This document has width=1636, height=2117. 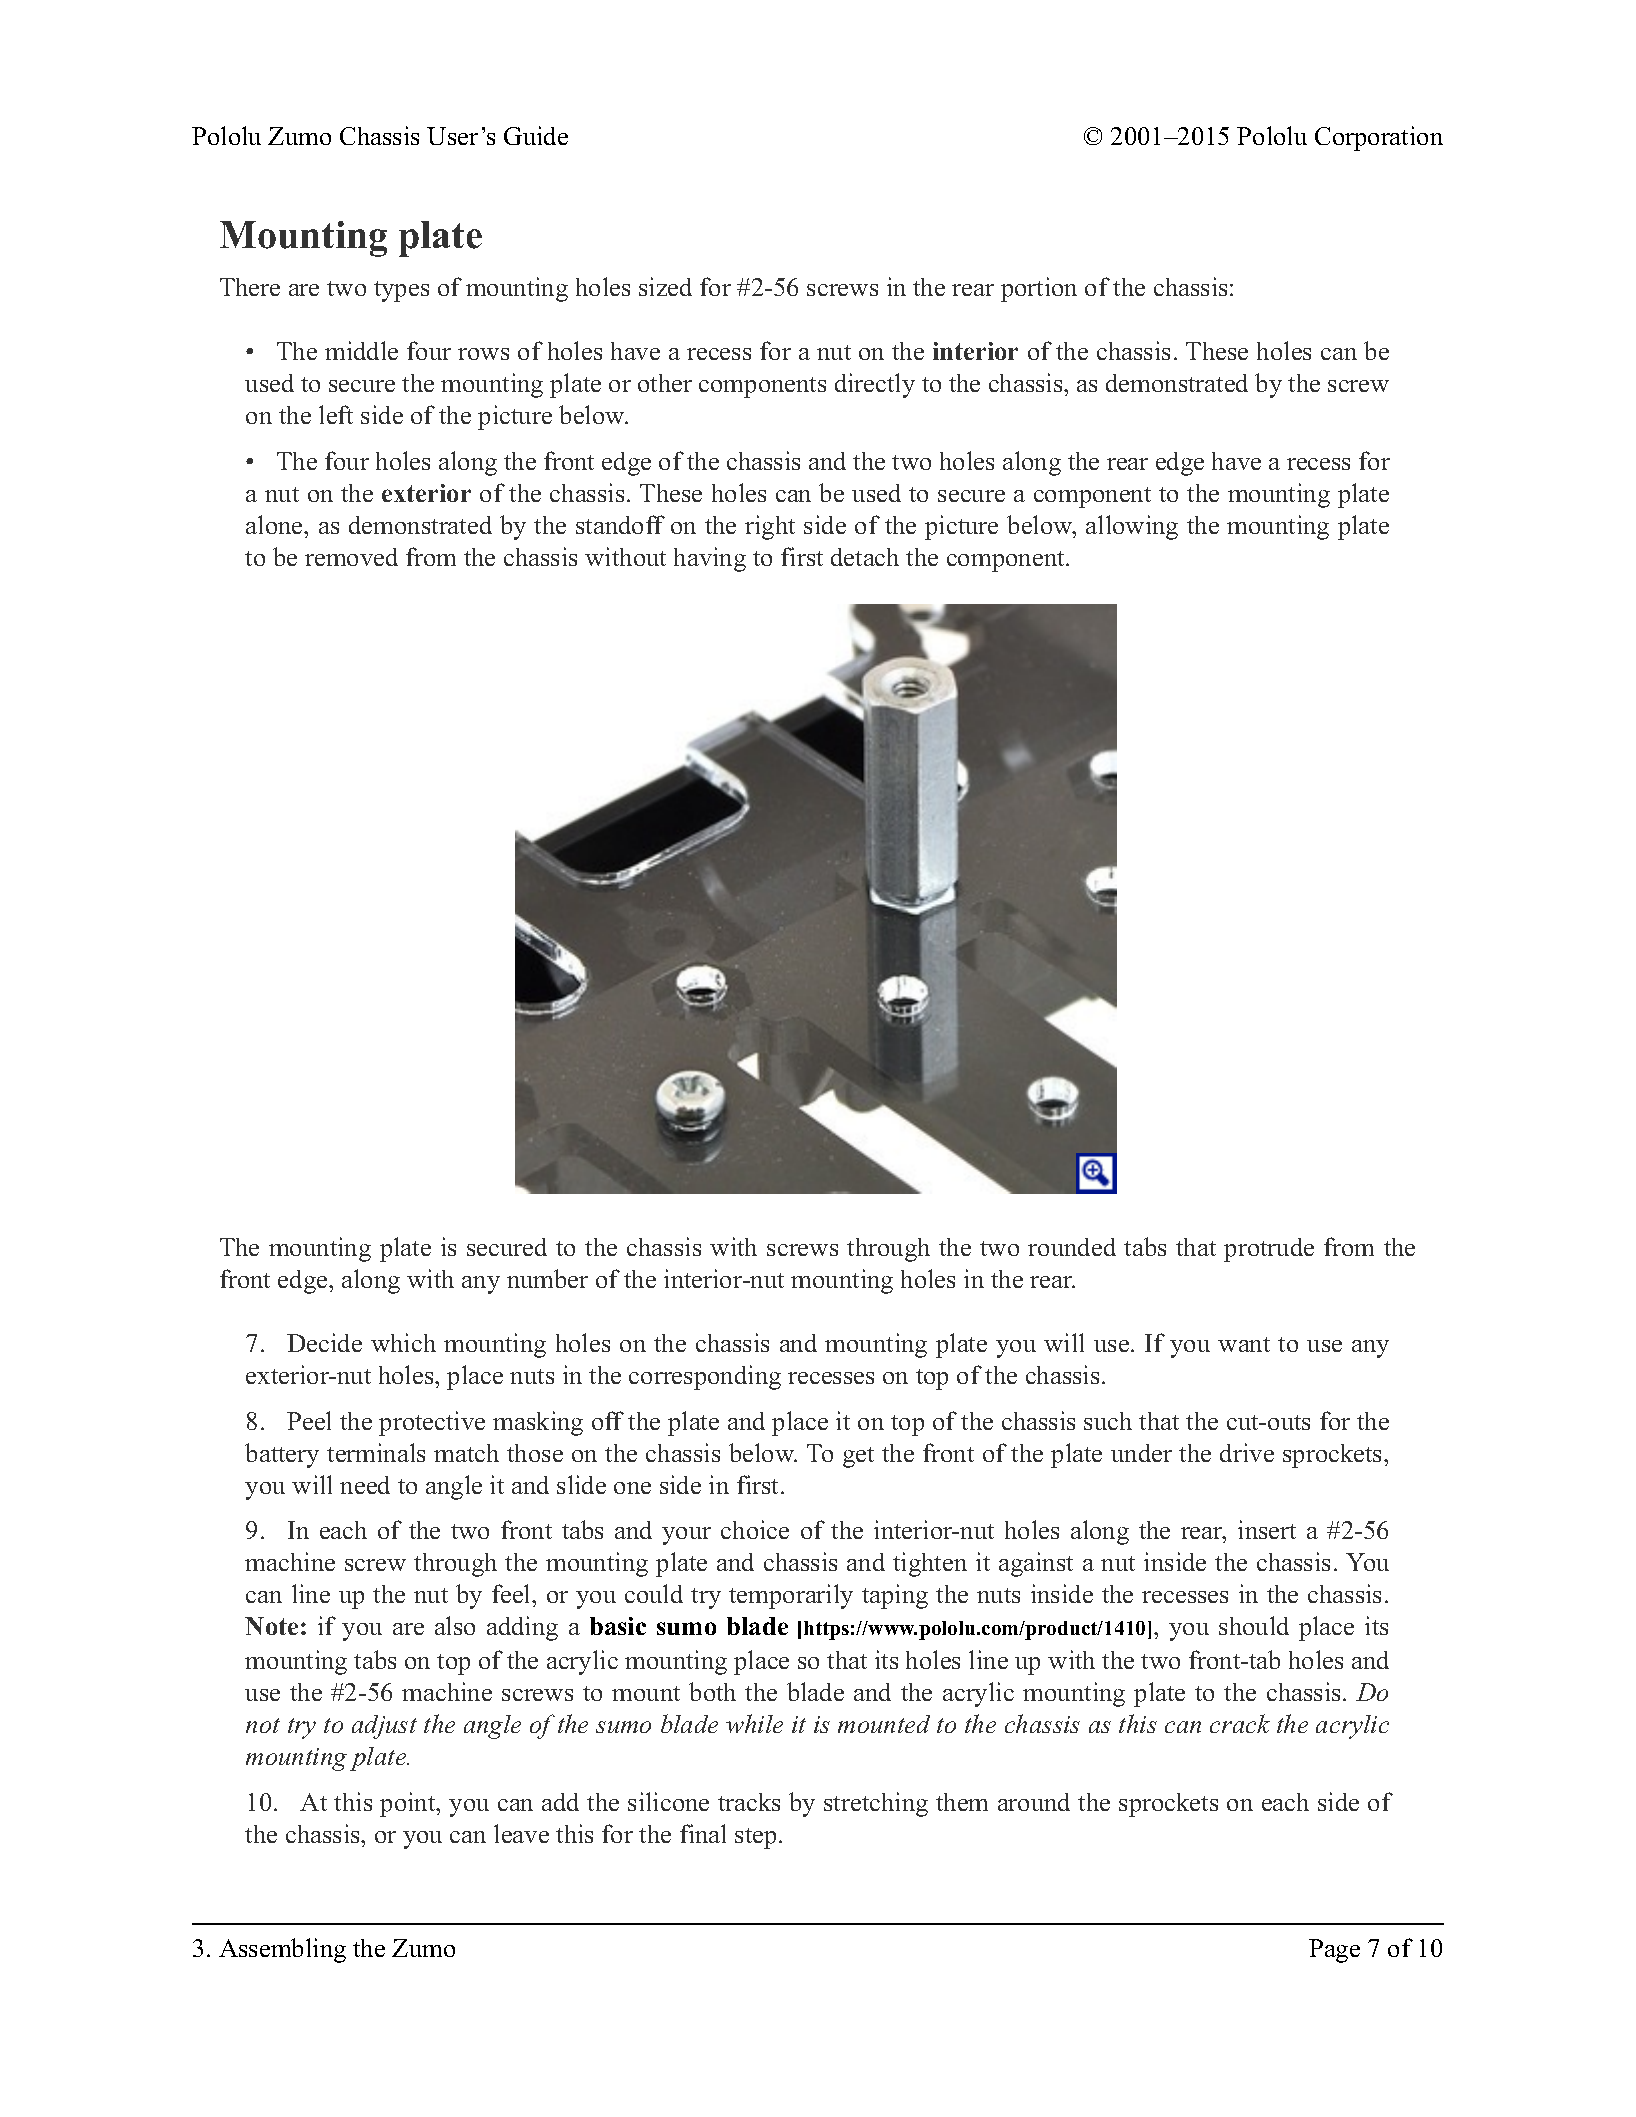 I want to click on drive, so click(x=1247, y=1452).
